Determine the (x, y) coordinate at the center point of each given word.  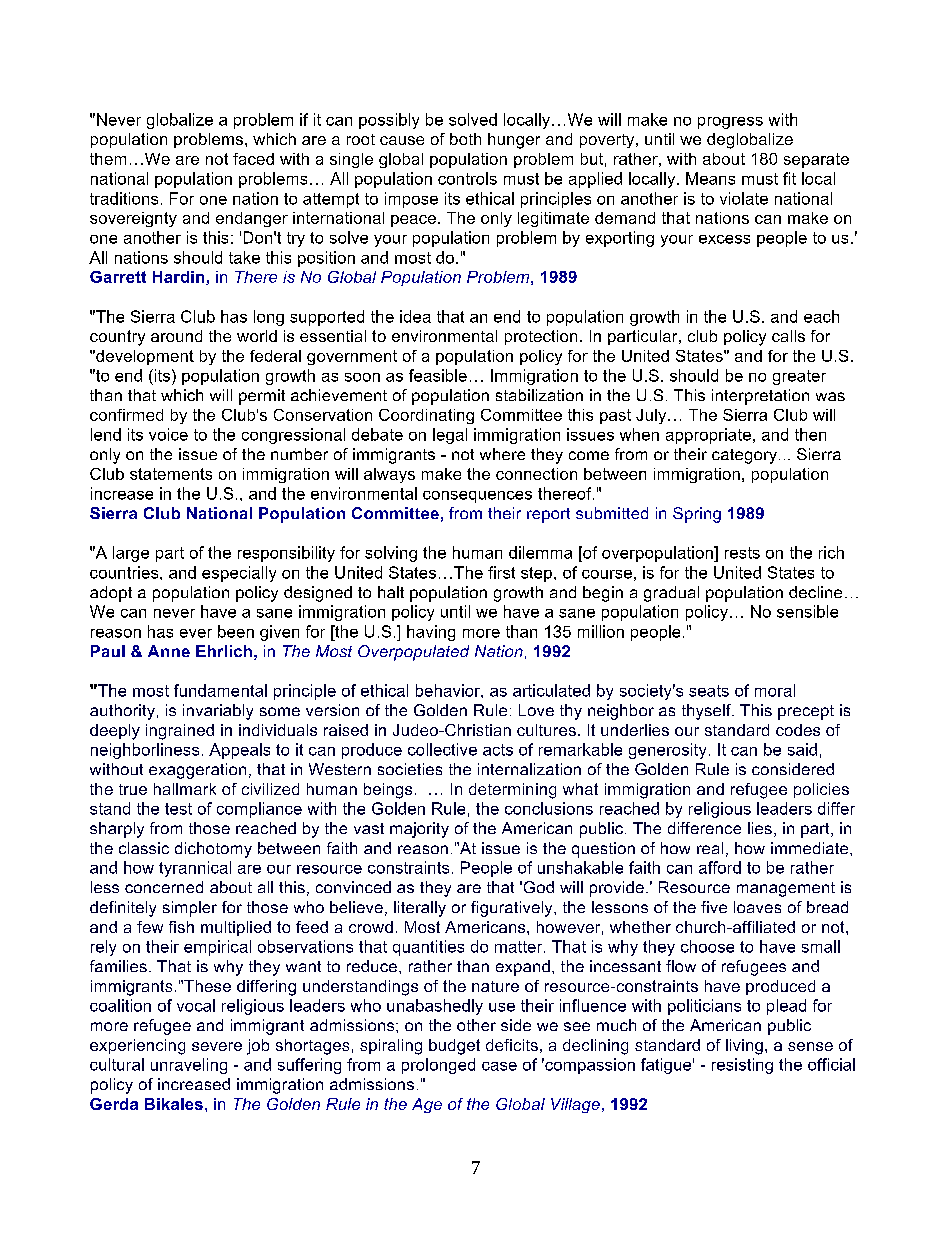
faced (253, 159)
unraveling (189, 1066)
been (236, 631)
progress (730, 123)
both (465, 139)
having (431, 633)
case (499, 1066)
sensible (807, 611)
